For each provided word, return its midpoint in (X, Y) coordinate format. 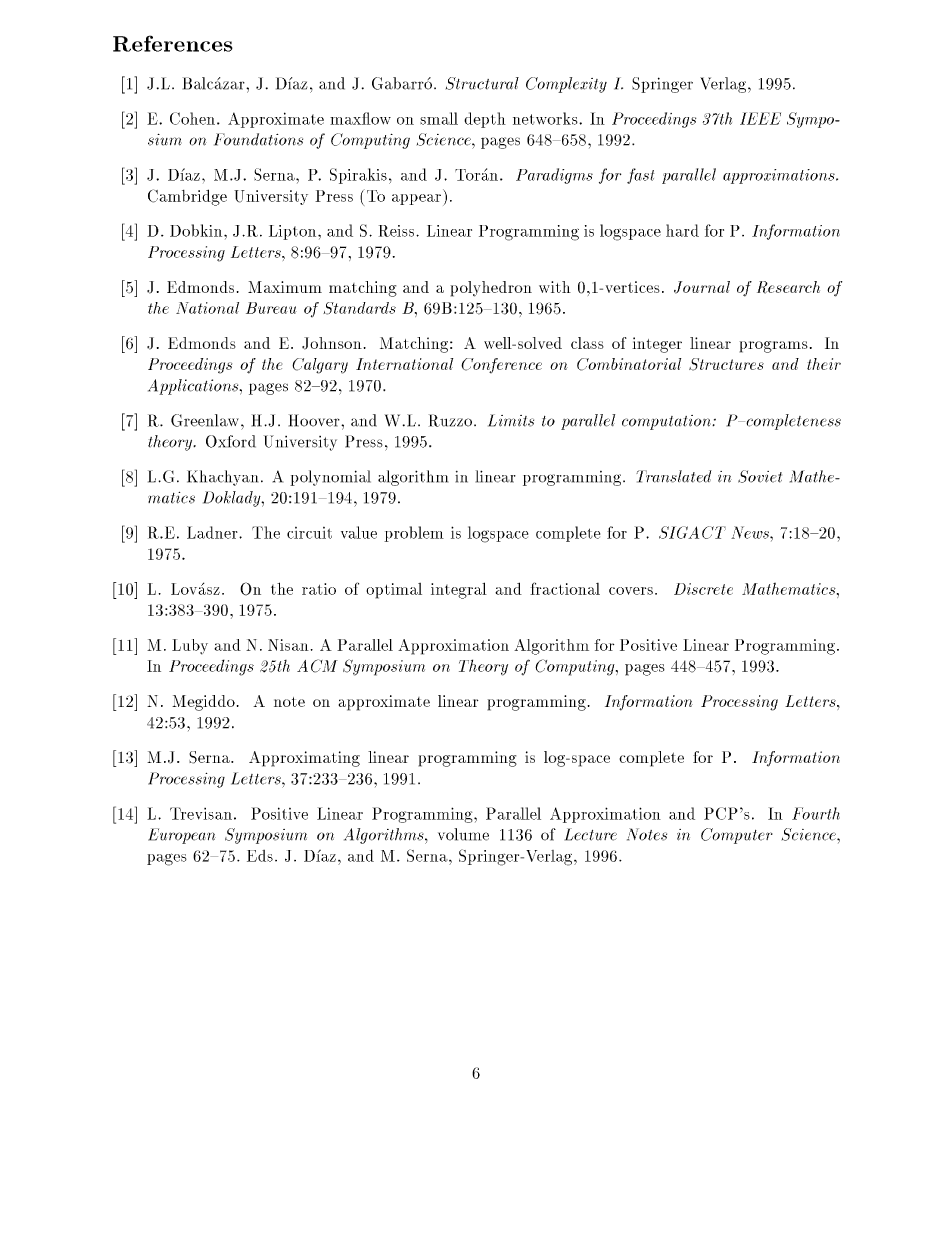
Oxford (231, 441)
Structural (482, 83)
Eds (260, 856)
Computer (737, 836)
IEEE (760, 118)
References (173, 43)
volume (463, 834)
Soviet (760, 476)
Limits (511, 420)
